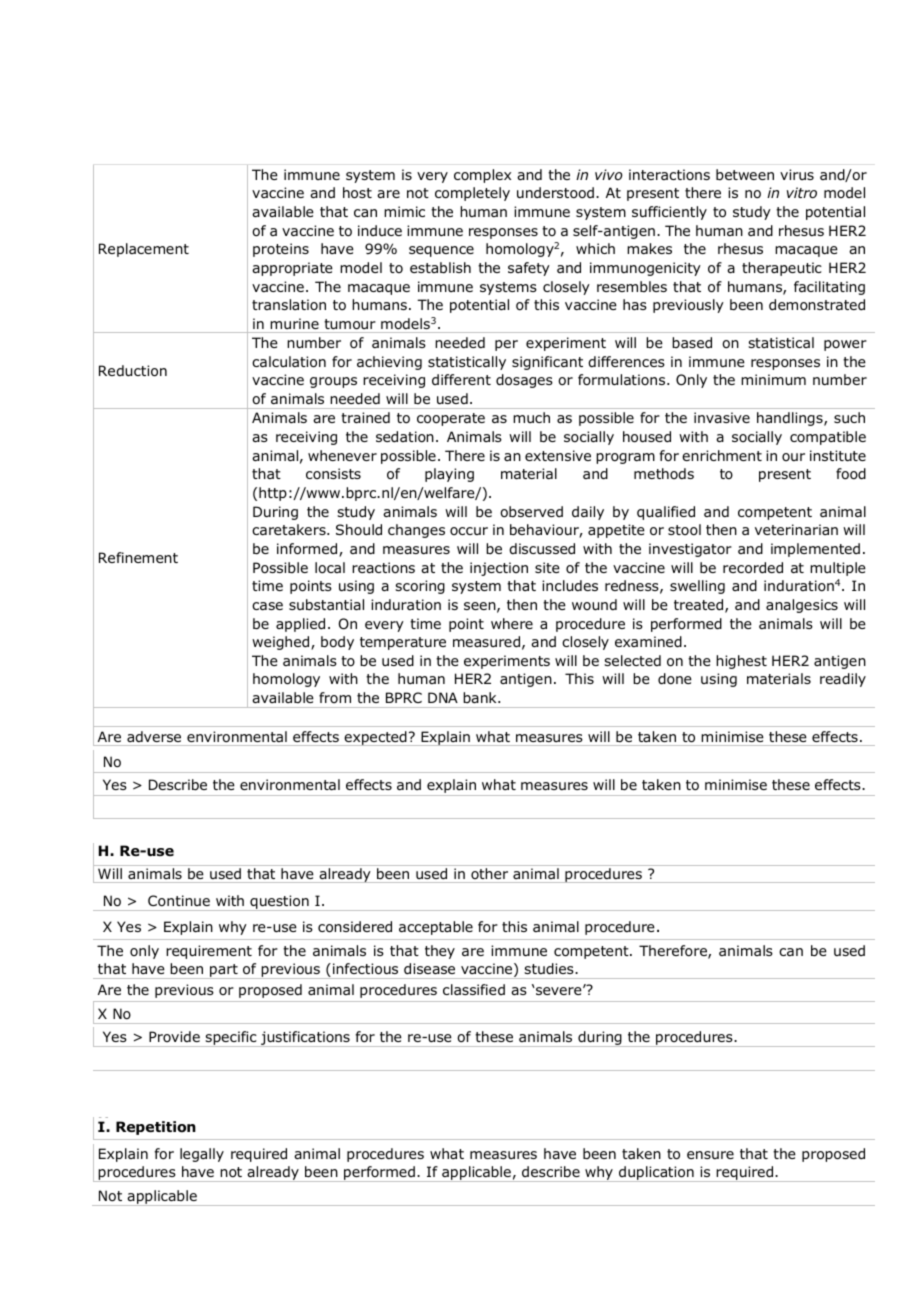  Describe the element at coordinates (202, 1155) in the document. I see `legally` at that location.
